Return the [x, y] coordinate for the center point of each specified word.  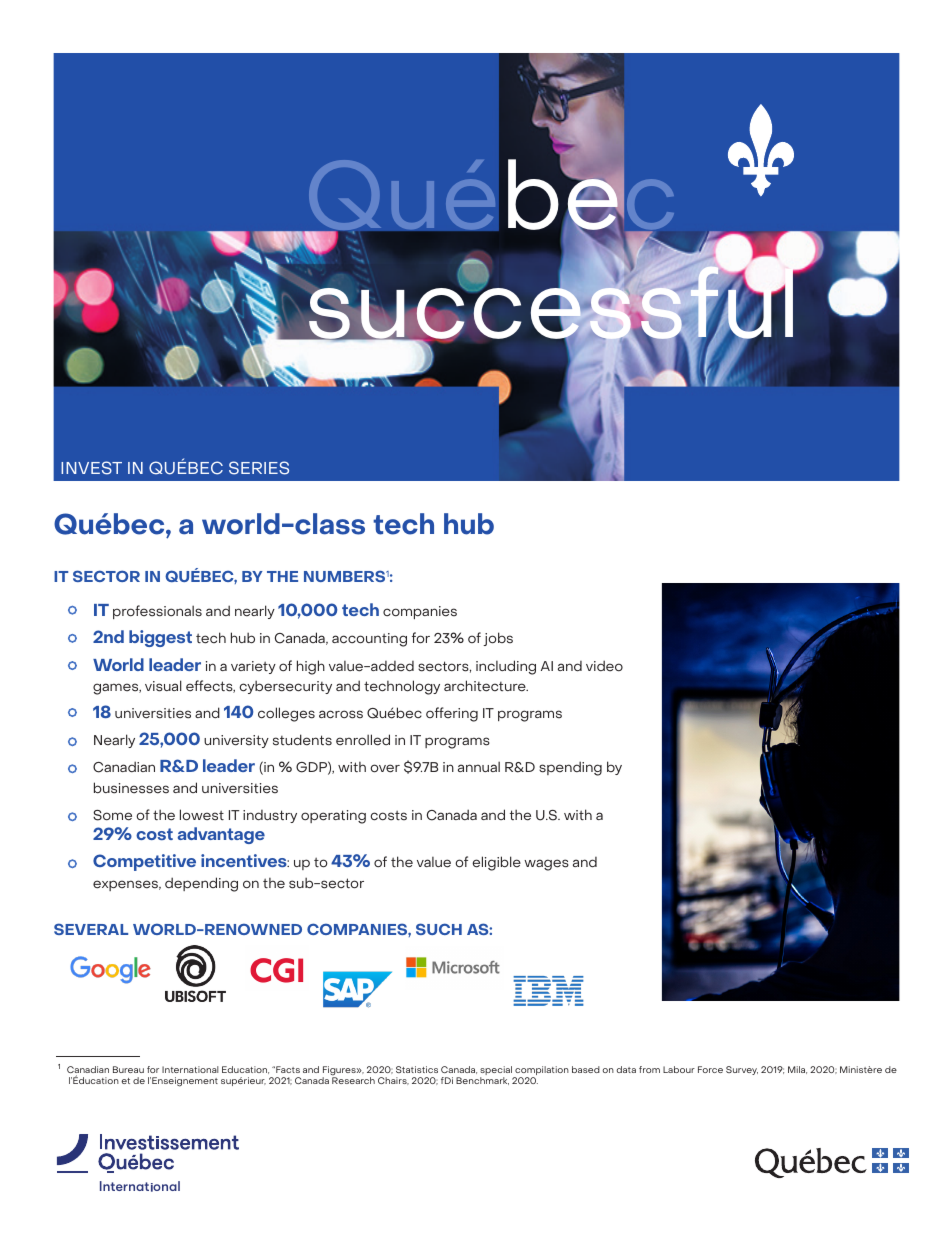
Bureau [128, 1069]
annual [479, 766]
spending [570, 768]
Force [710, 1069]
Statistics [417, 1069]
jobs [498, 639]
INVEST [91, 468]
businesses [131, 788]
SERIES [259, 468]
